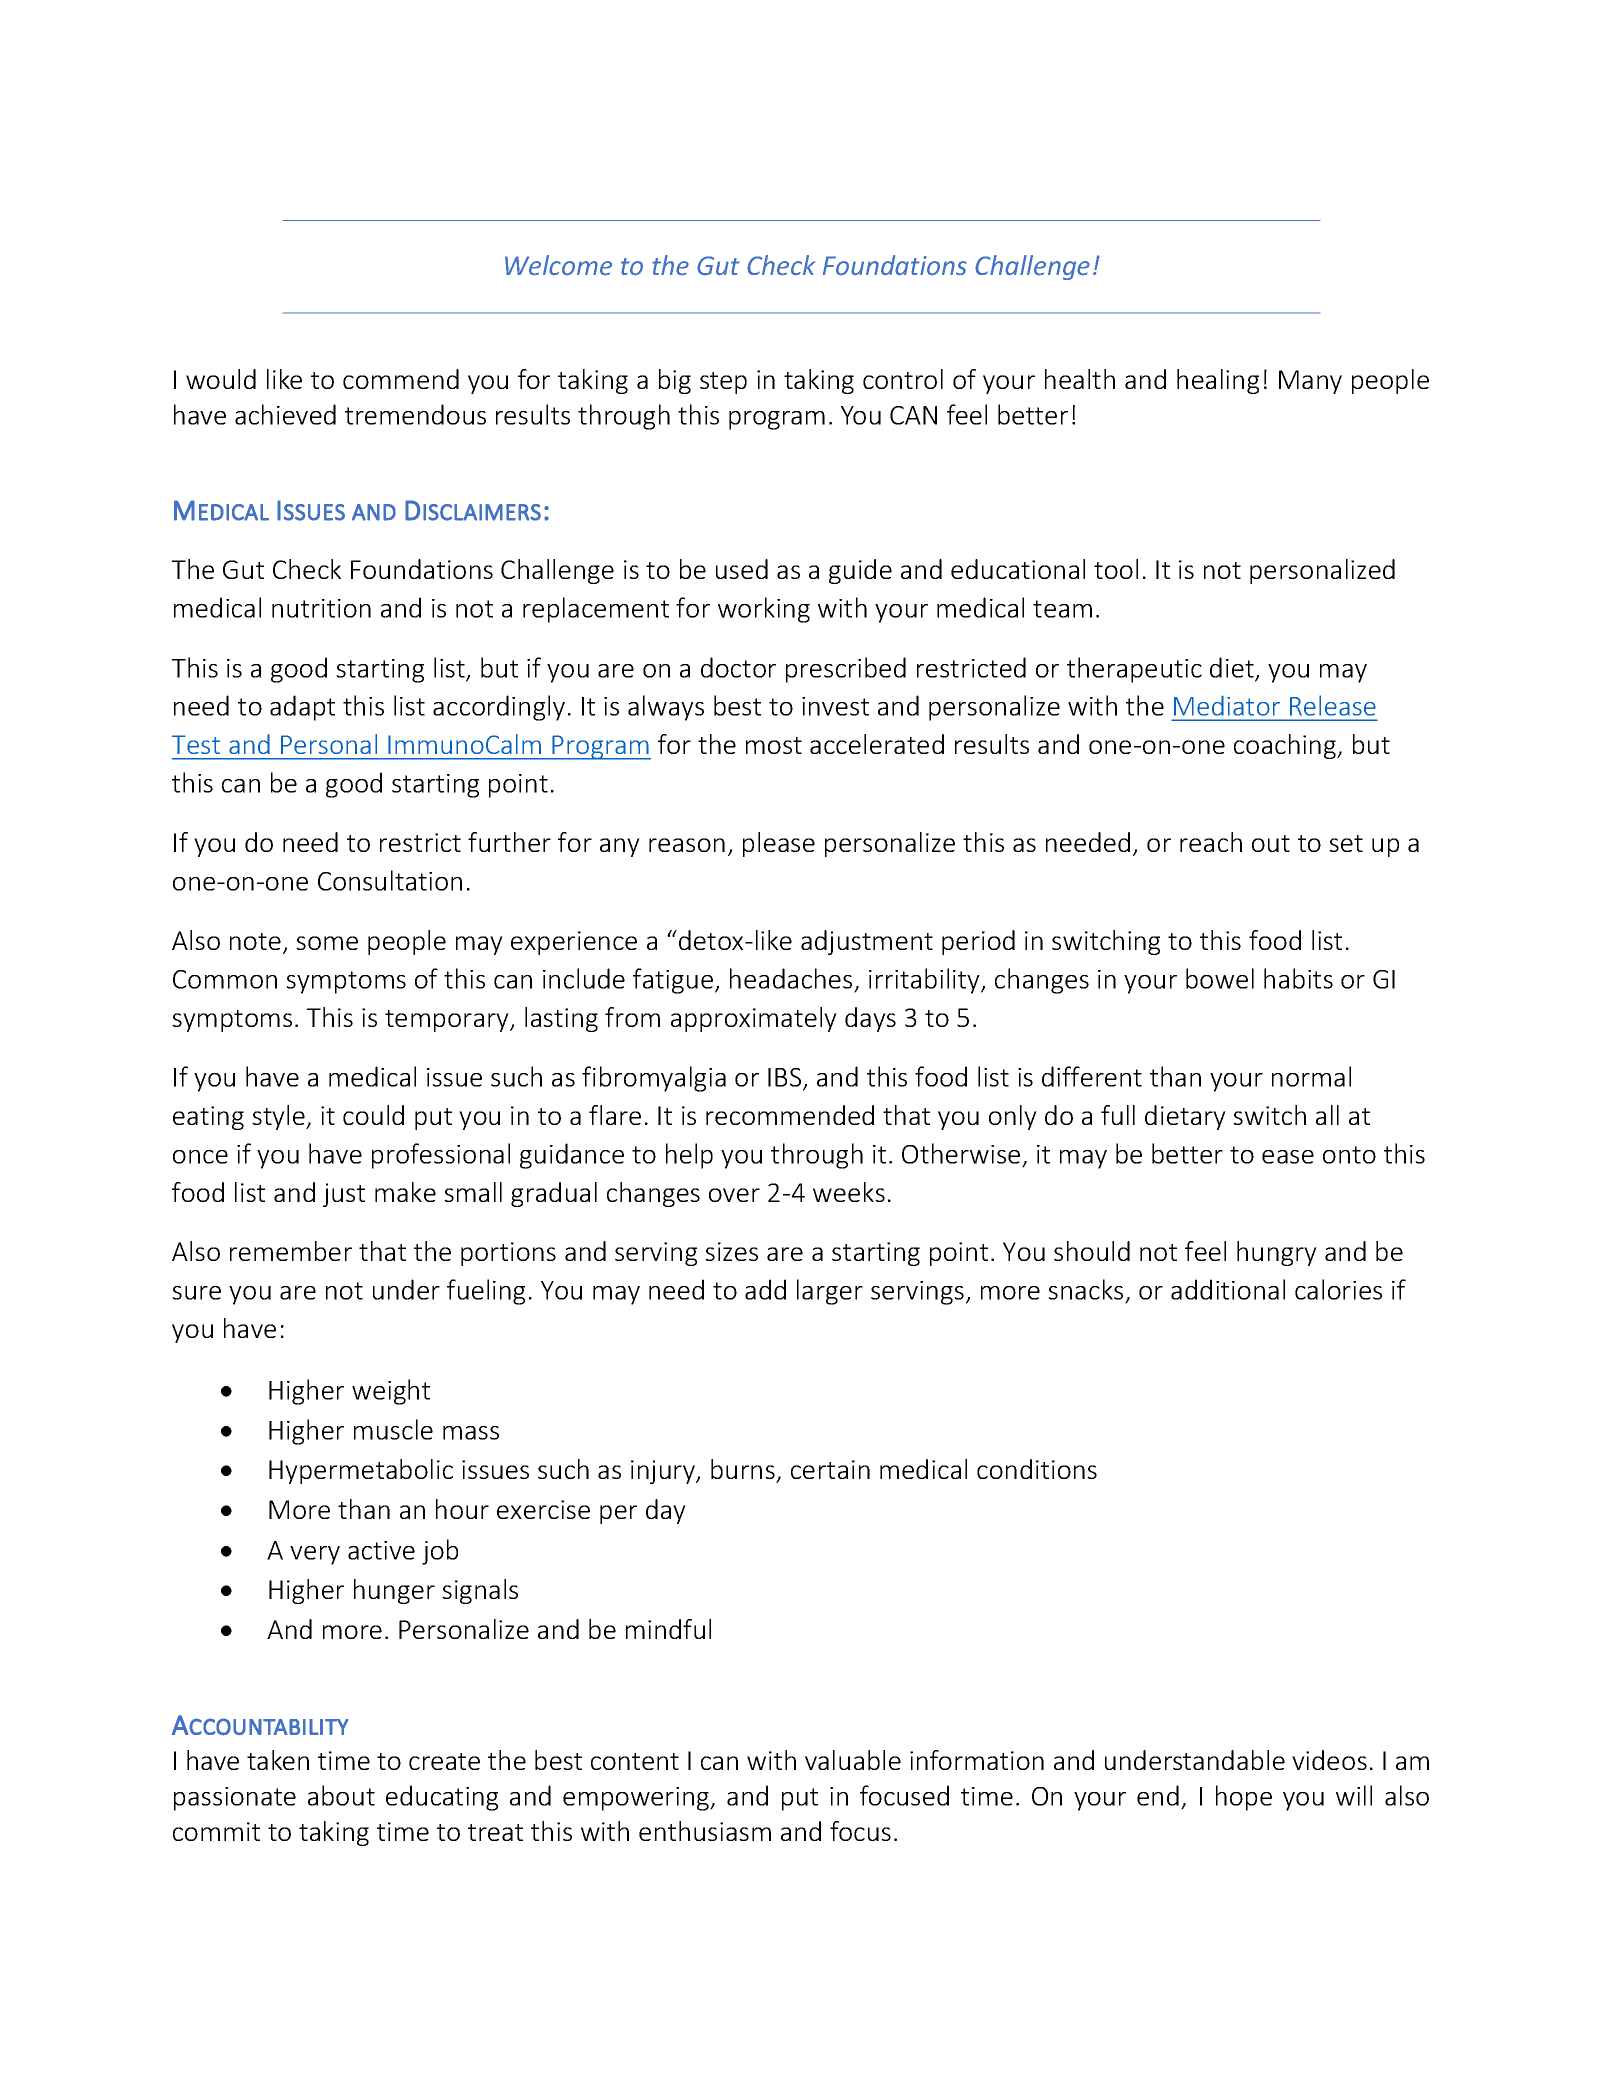 This page has height=2099, width=1622. I want to click on about, so click(341, 1795).
